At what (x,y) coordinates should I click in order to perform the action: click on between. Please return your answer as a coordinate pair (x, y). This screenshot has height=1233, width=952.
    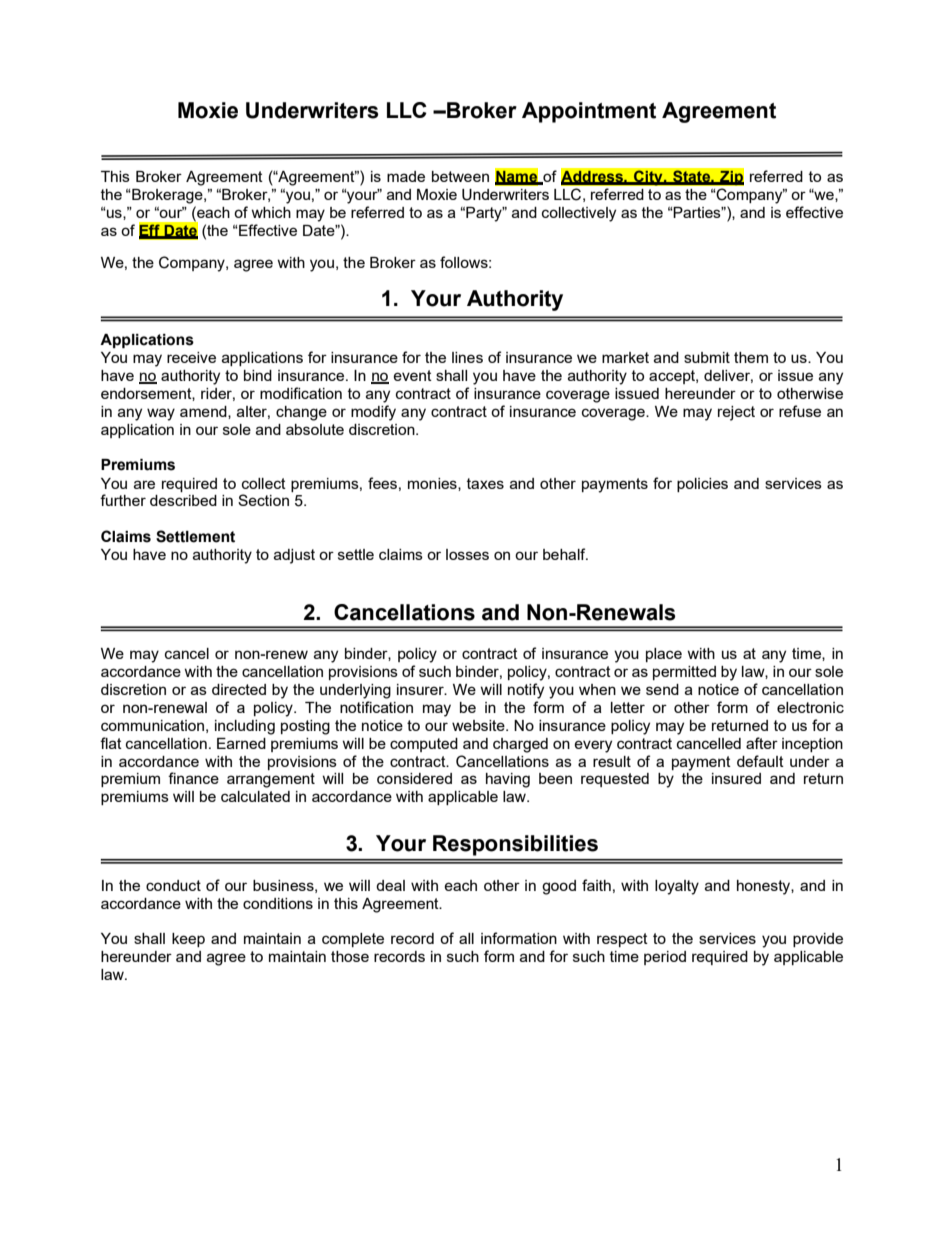
    Looking at the image, I should click on (460, 176).
